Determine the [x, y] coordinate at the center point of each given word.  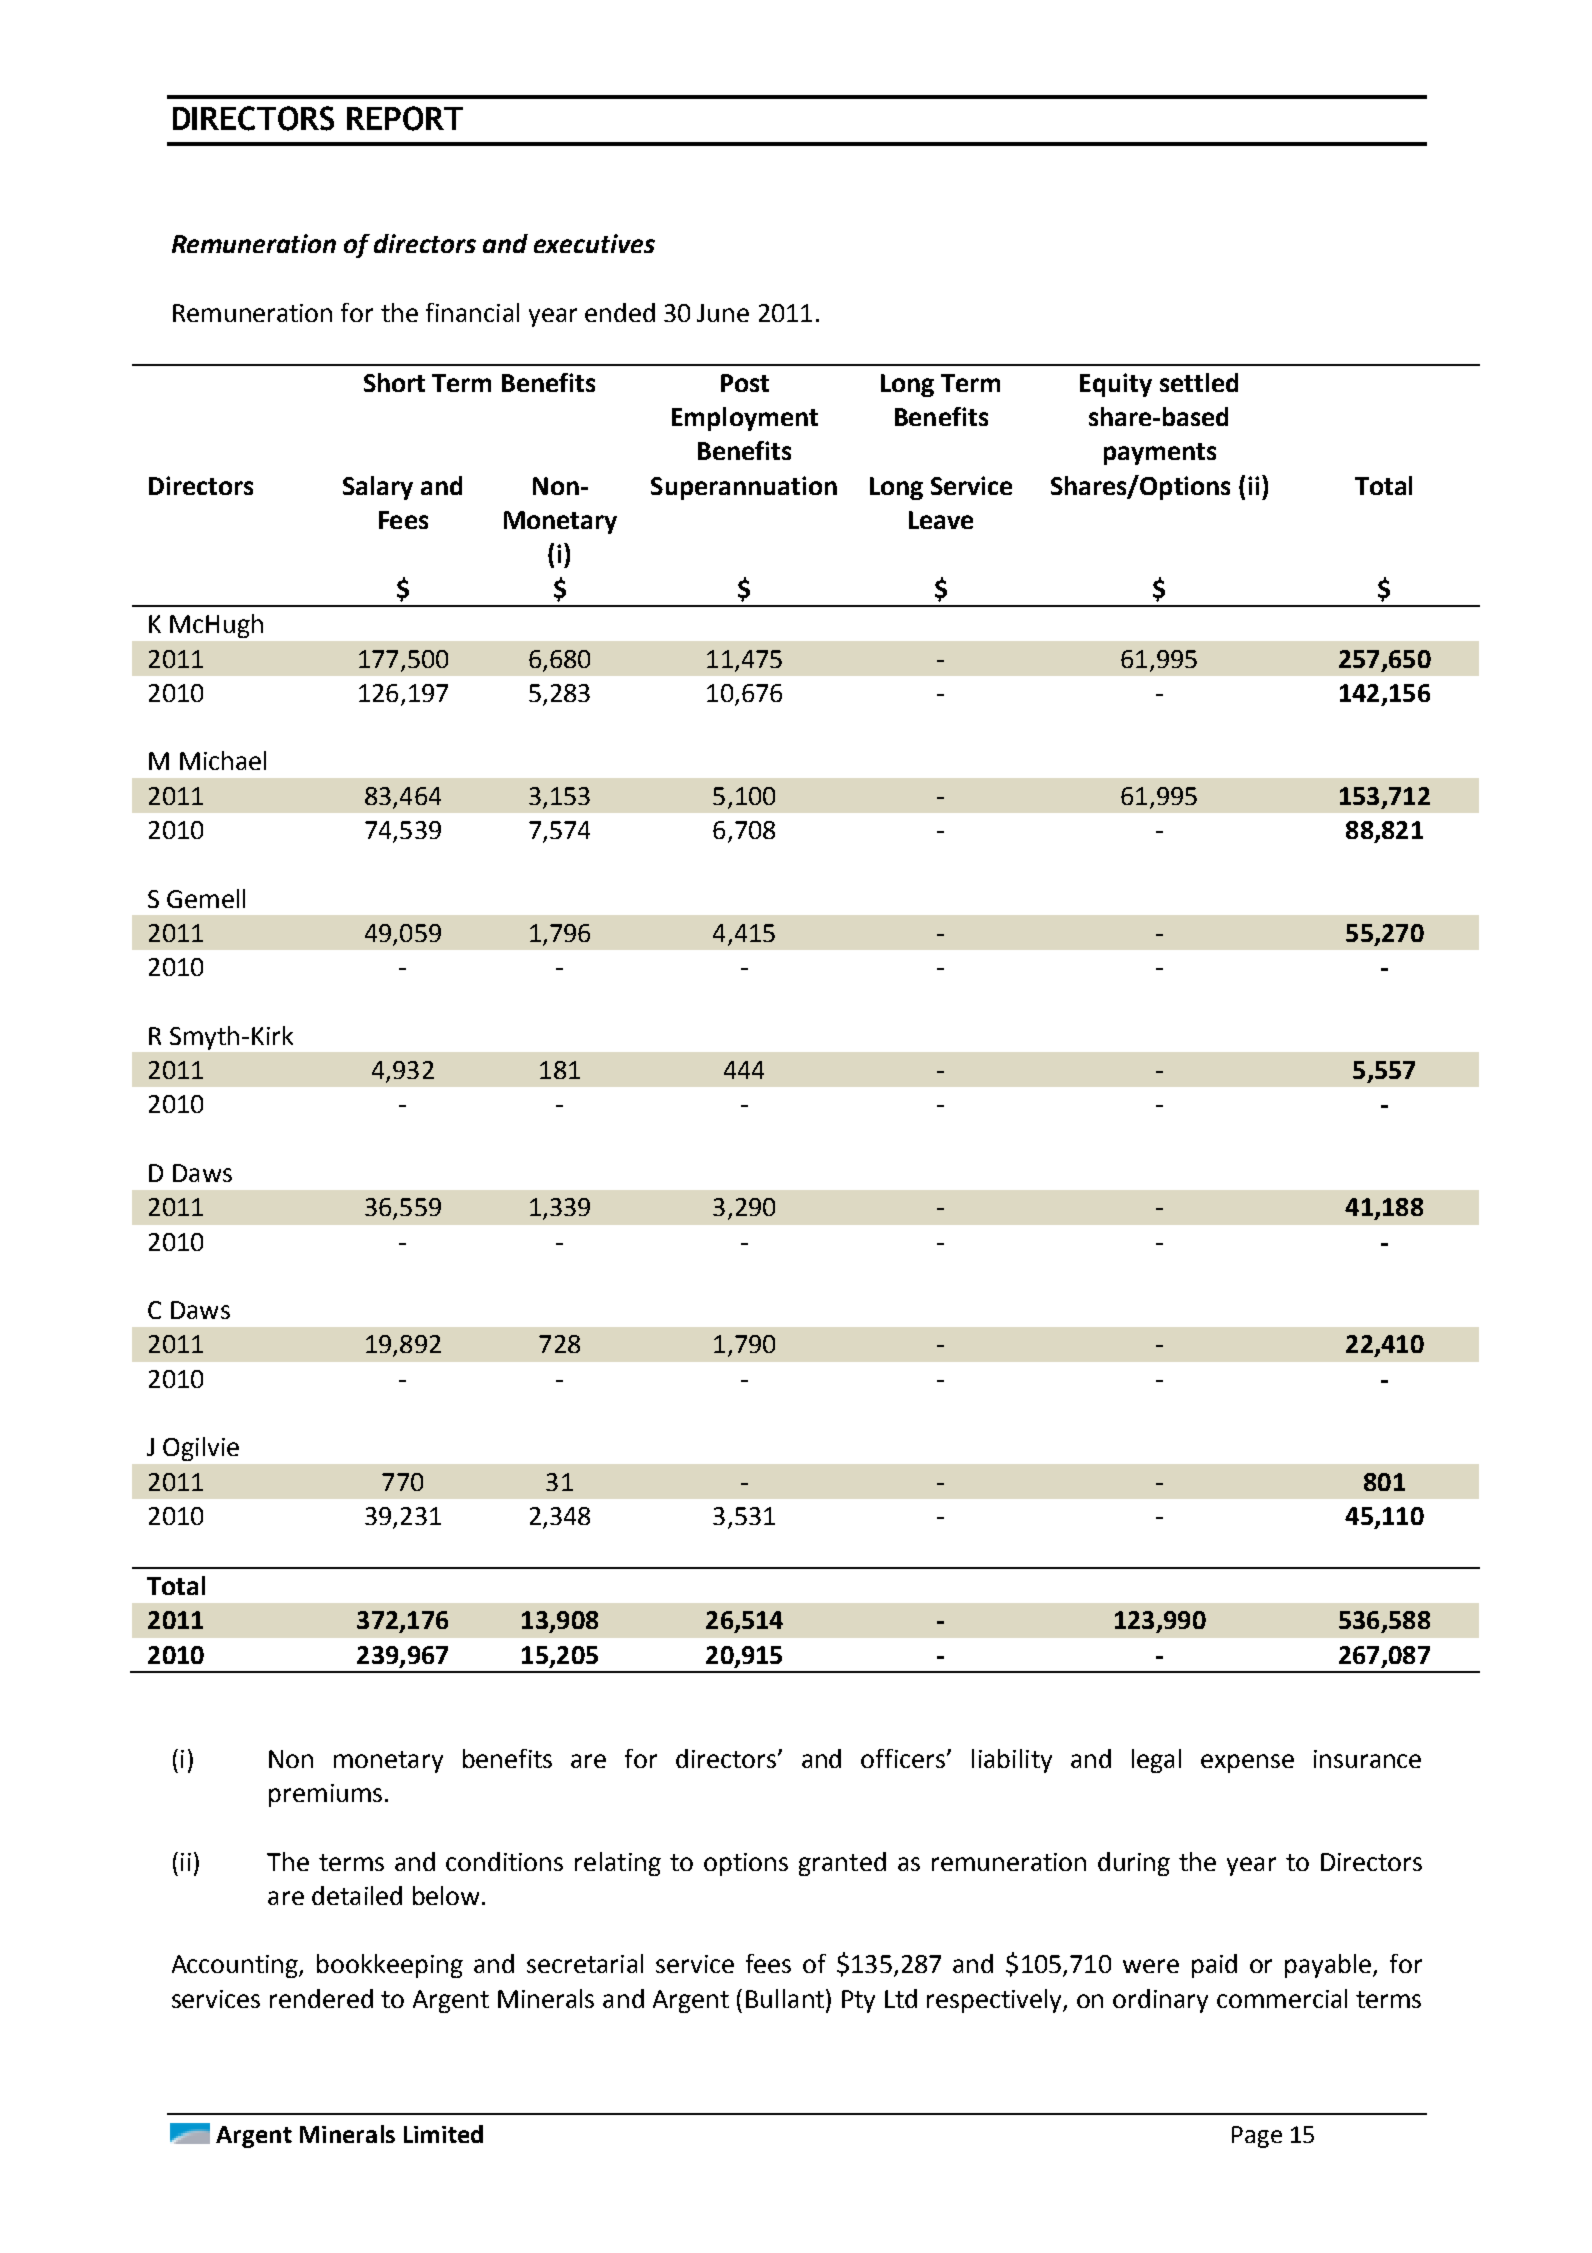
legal [1156, 1761]
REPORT [405, 118]
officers [904, 1758]
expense [1247, 1763]
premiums [325, 1795]
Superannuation [744, 488]
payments [1160, 454]
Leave [941, 520]
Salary [378, 488]
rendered [321, 1998]
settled [1199, 382]
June [723, 313]
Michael [223, 760]
